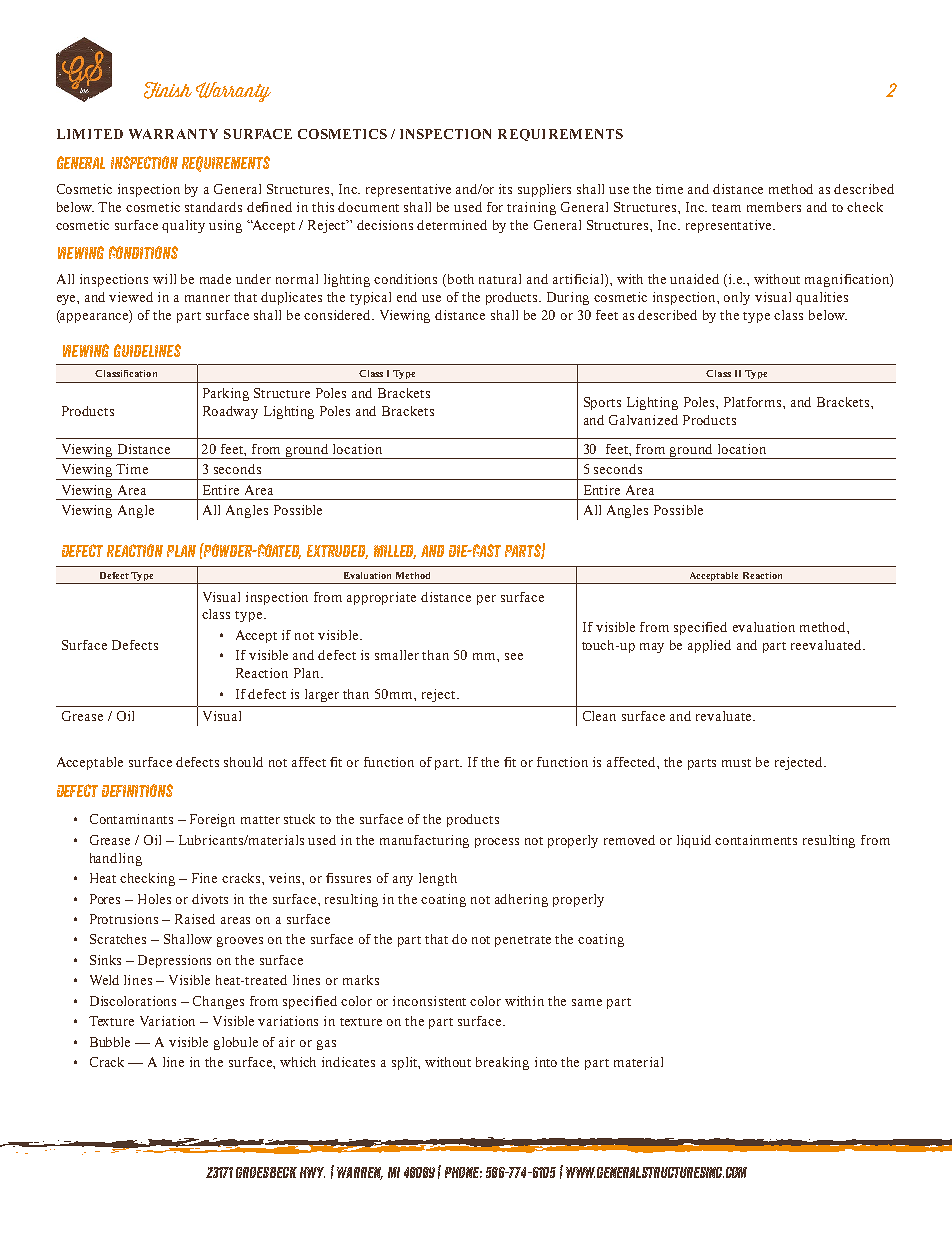 The width and height of the screenshot is (952, 1233). What do you see at coordinates (424, 841) in the screenshot?
I see `manufacturing` at bounding box center [424, 841].
